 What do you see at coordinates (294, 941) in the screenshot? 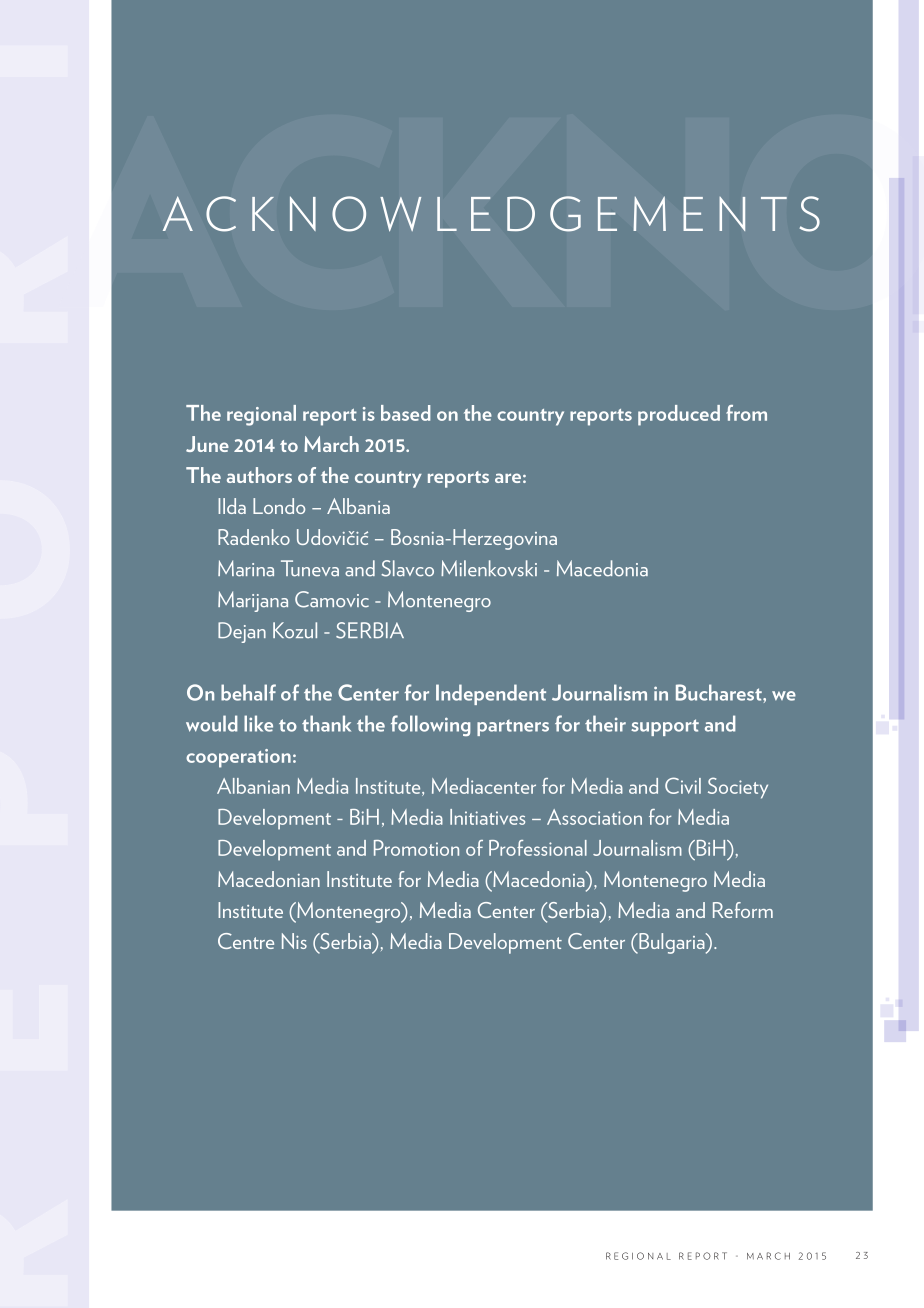
I see `Nis` at bounding box center [294, 941].
